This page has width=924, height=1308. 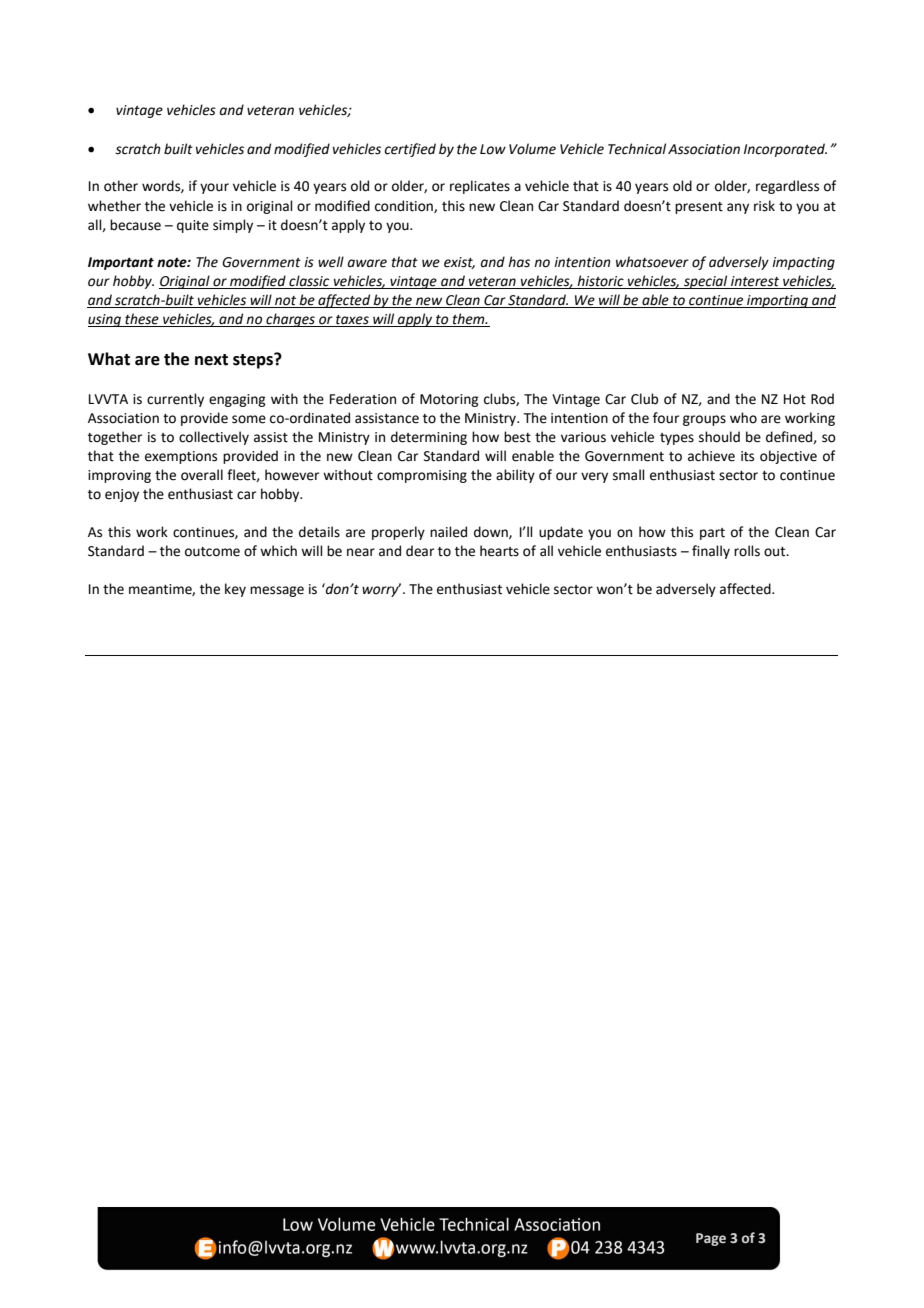 What do you see at coordinates (711, 552) in the page?
I see `finally` at bounding box center [711, 552].
